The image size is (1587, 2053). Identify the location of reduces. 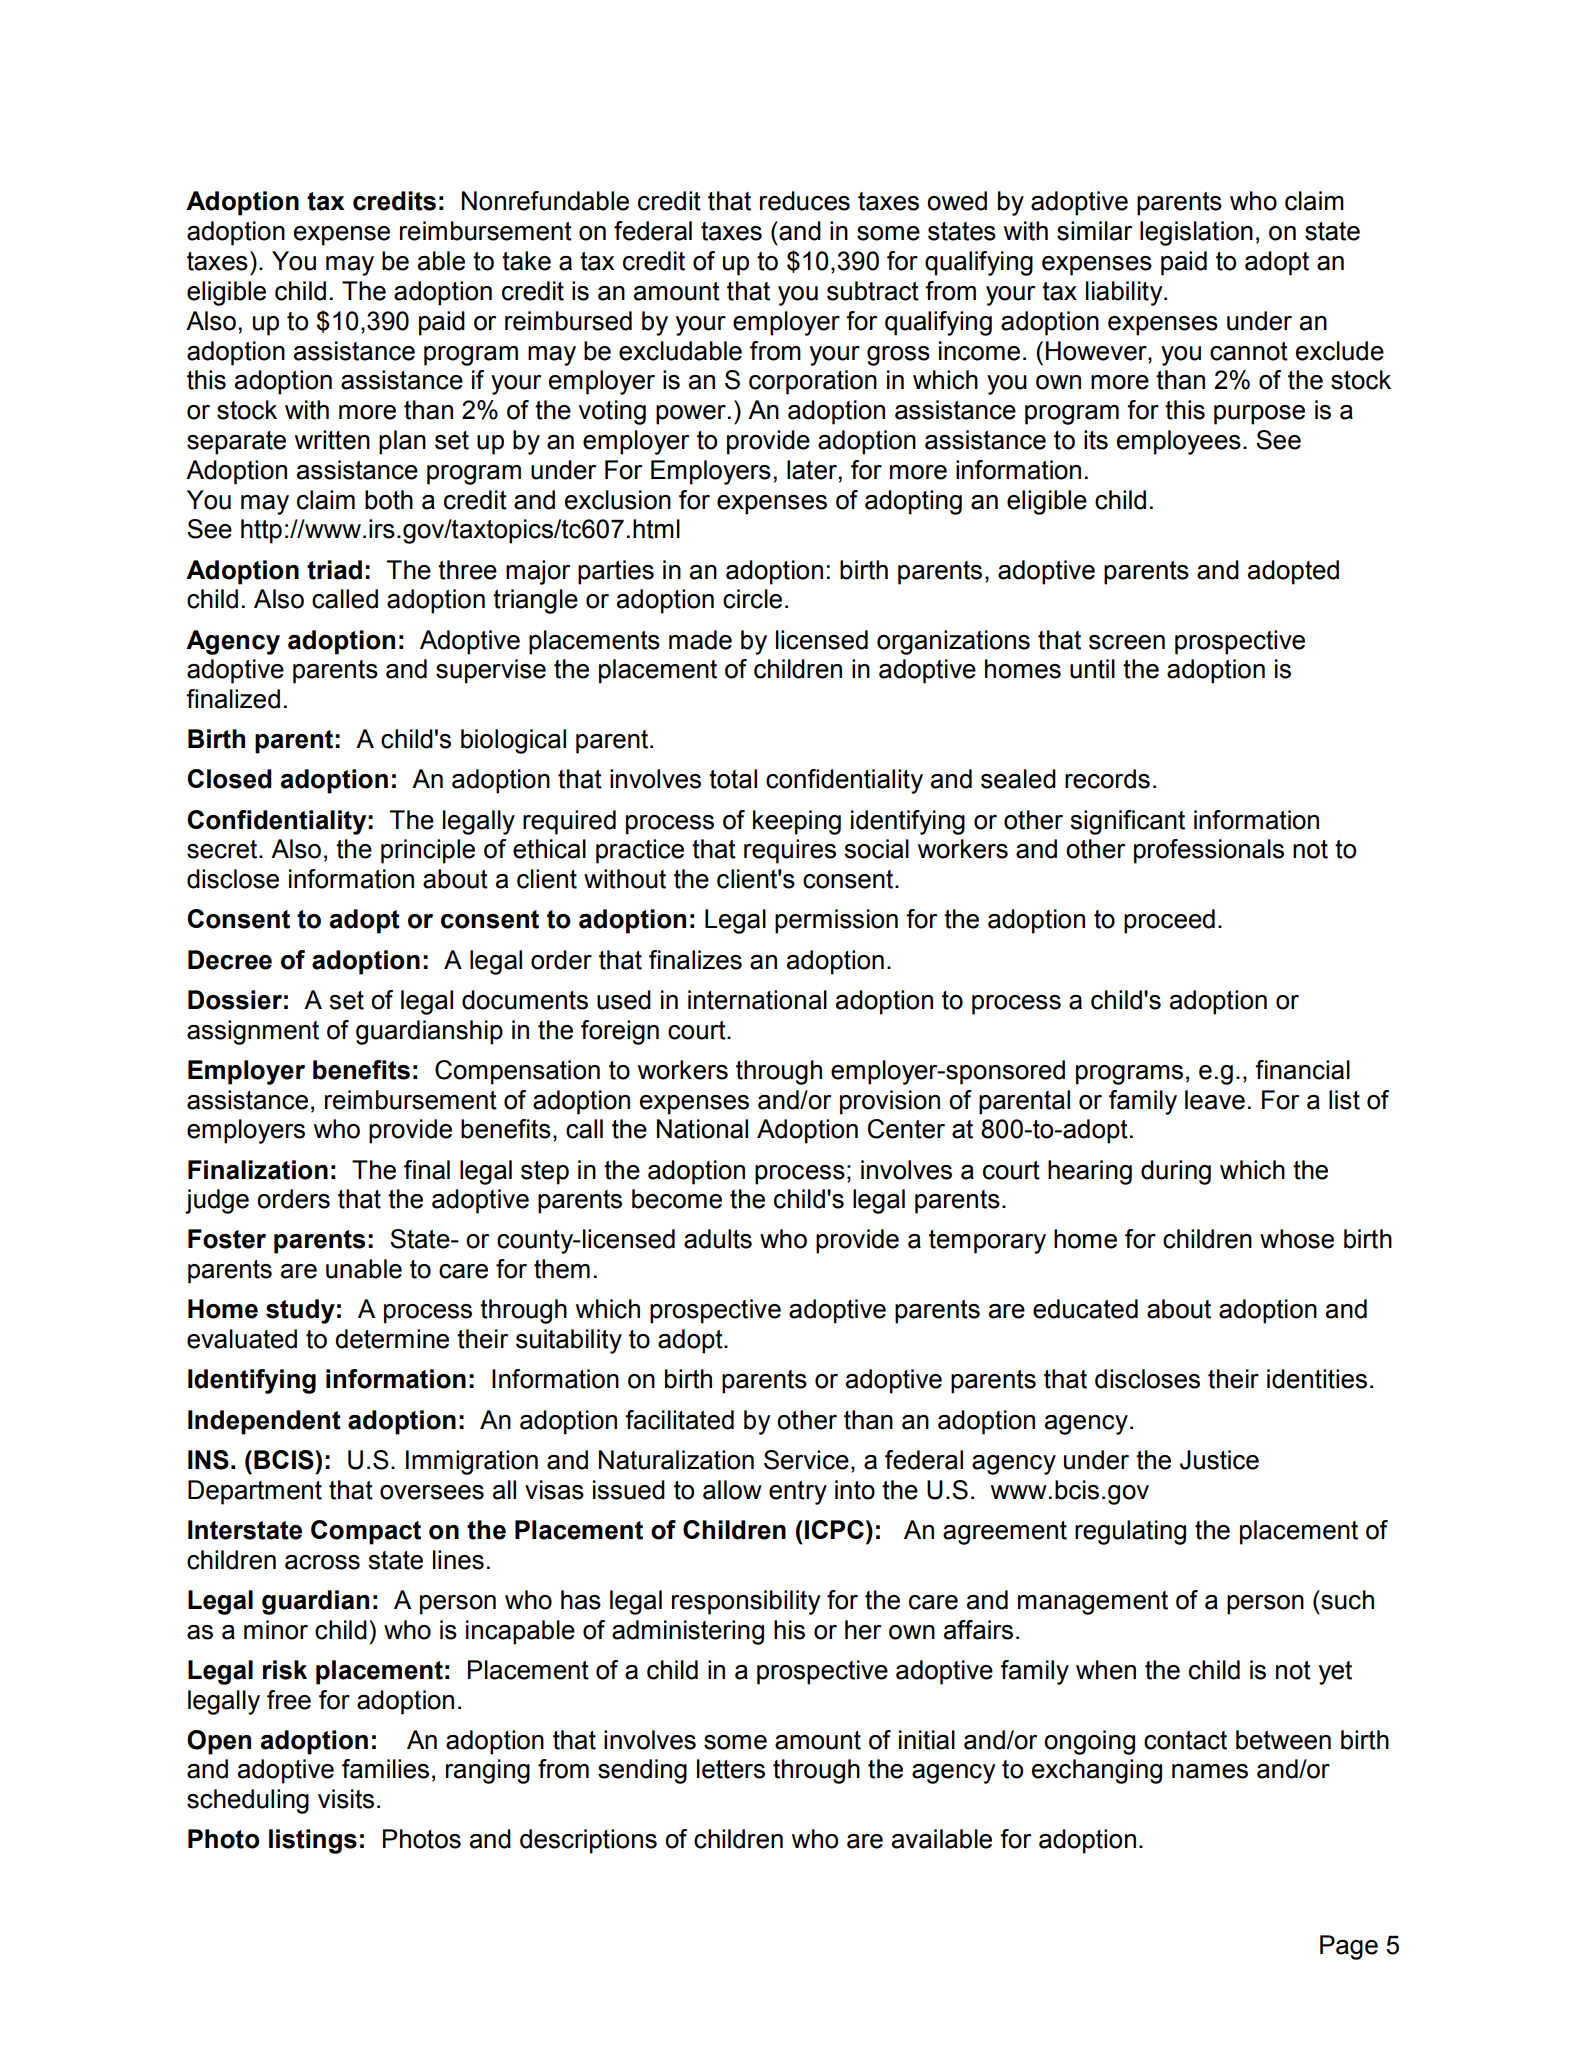
(805, 201).
